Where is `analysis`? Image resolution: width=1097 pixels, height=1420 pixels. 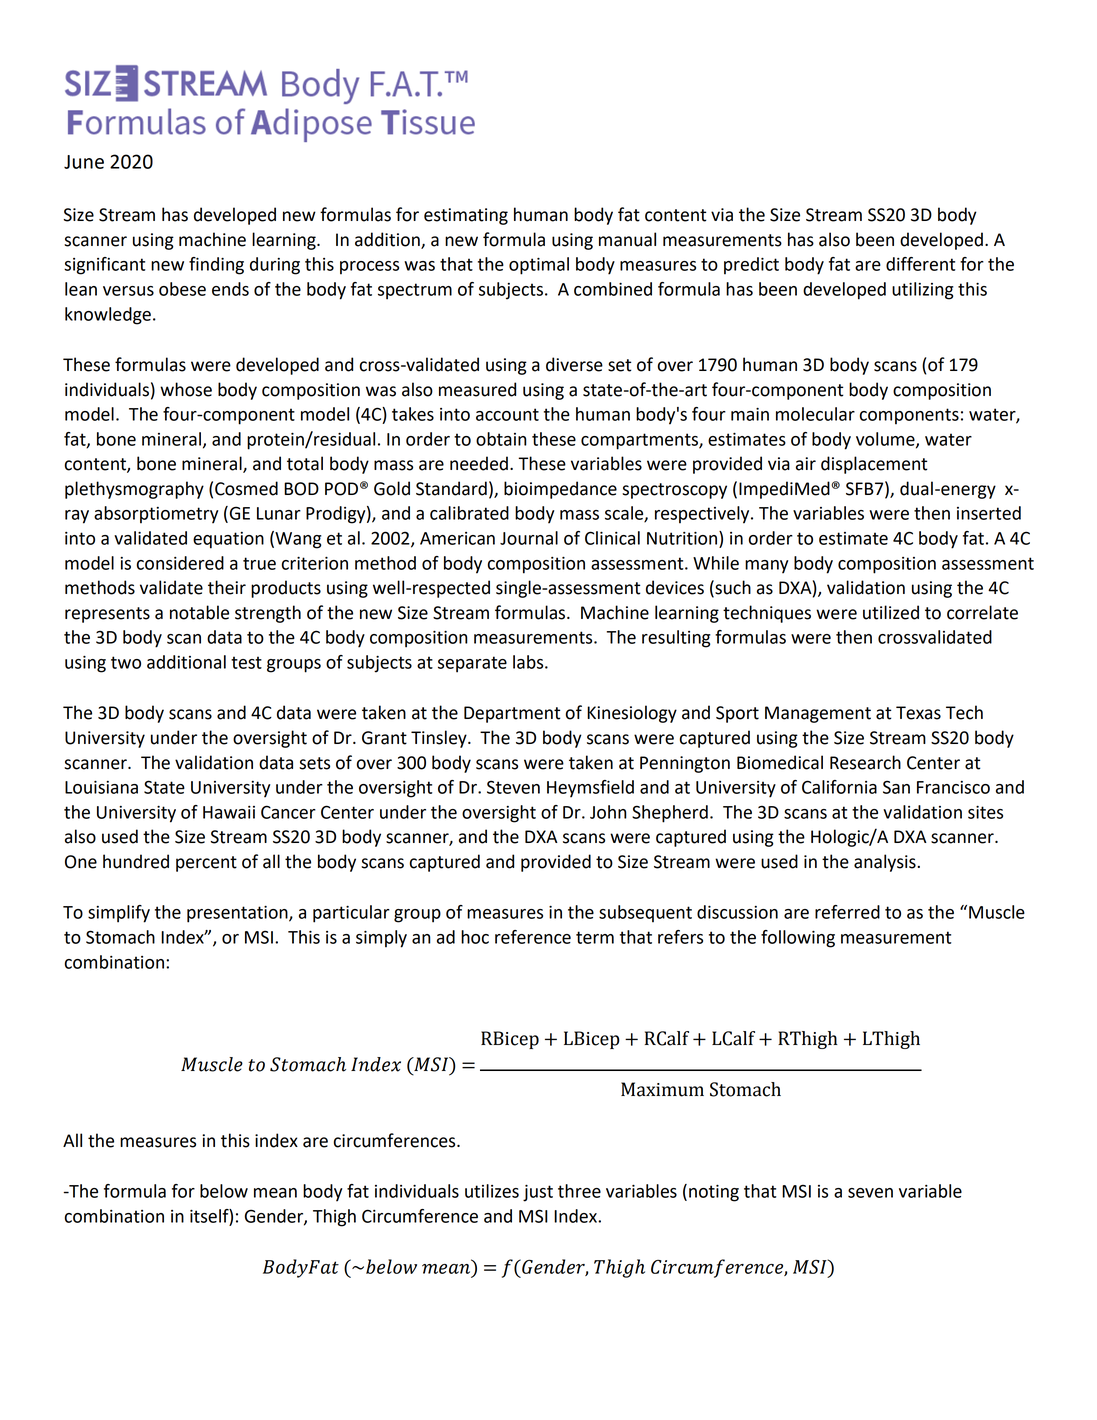 analysis is located at coordinates (886, 863).
